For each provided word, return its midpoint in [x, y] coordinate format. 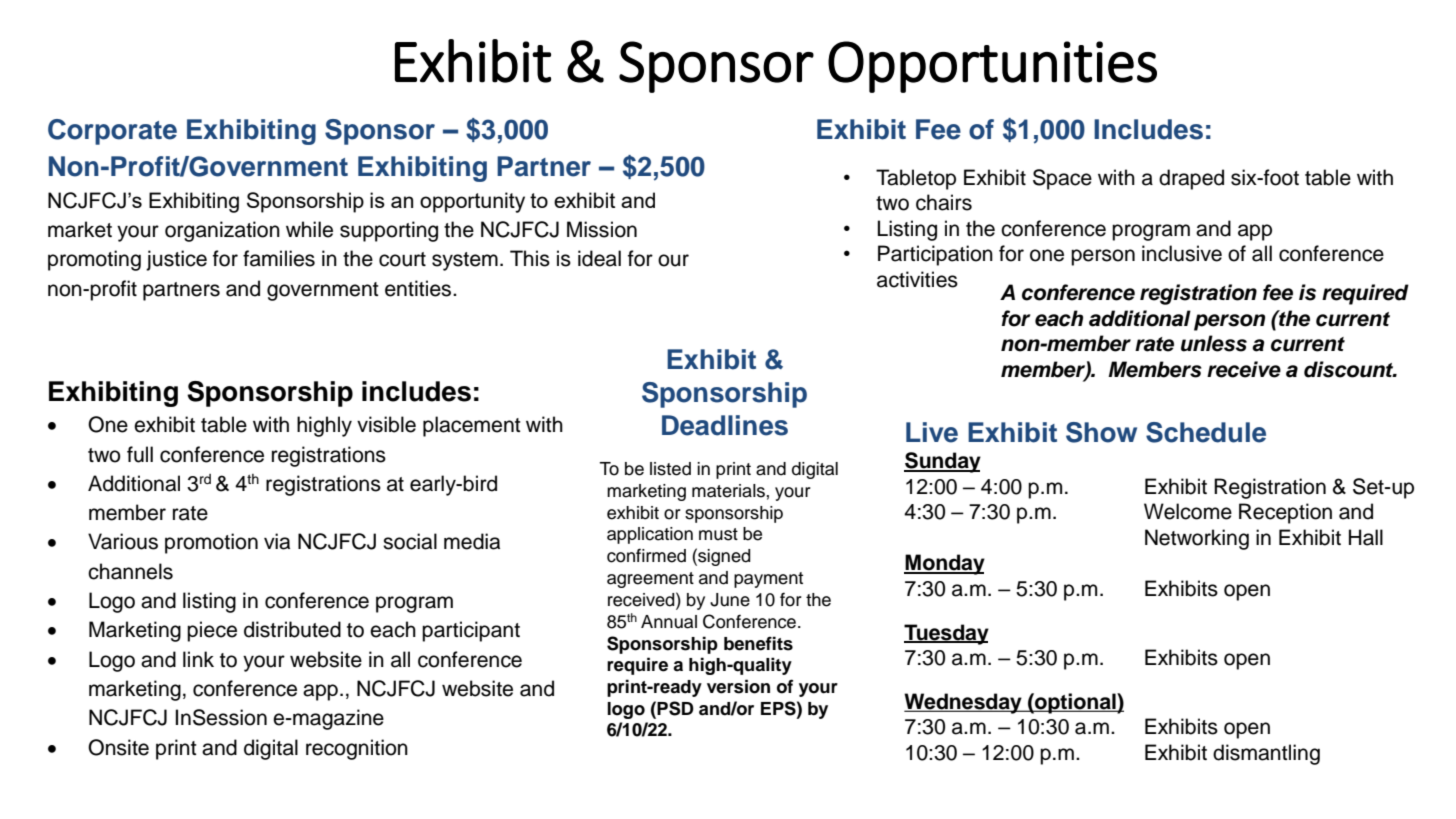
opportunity [472, 202]
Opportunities [992, 67]
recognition [357, 749]
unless [1214, 343]
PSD [675, 708]
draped [1191, 179]
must [718, 534]
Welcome [1188, 511]
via [277, 541]
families [279, 258]
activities [917, 279]
